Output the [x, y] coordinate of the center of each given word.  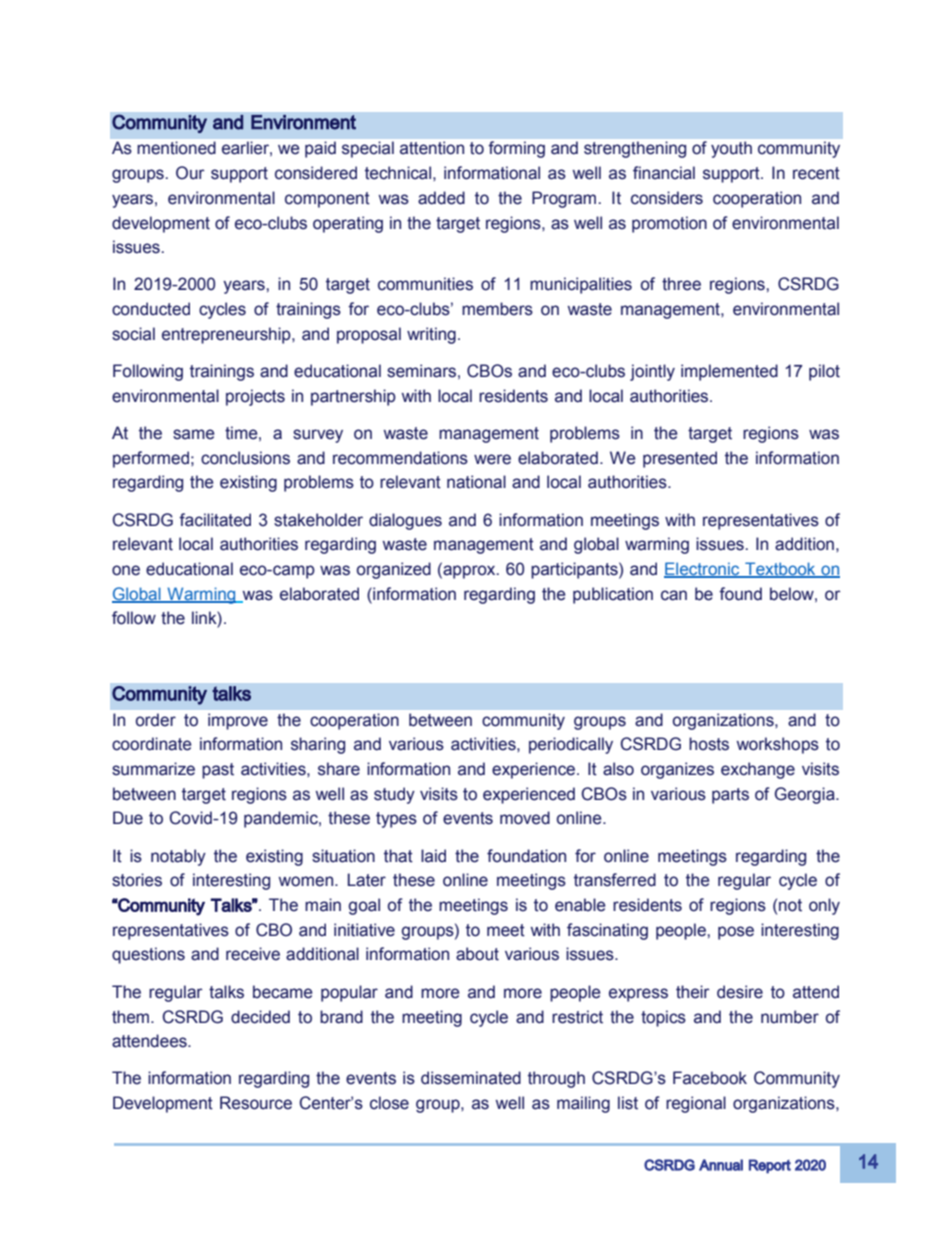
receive [253, 954]
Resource [256, 1103]
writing [431, 335]
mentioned [176, 148]
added [441, 198]
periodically [571, 745]
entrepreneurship [227, 335]
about [477, 954]
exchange [758, 770]
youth [731, 149]
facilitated [215, 520]
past [218, 771]
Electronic [703, 570]
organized [394, 570]
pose [736, 933]
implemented [729, 372]
